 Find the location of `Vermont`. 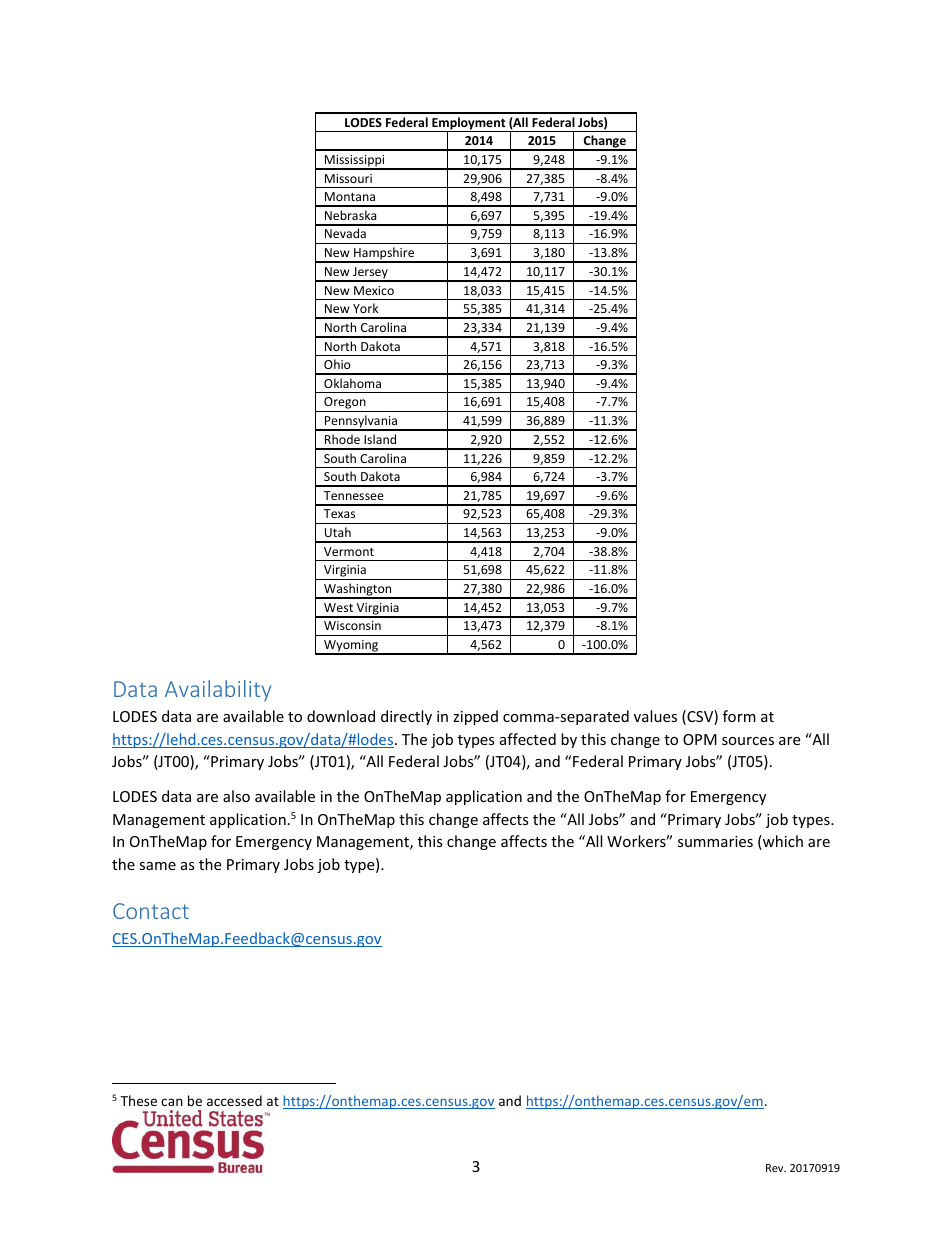

Vermont is located at coordinates (349, 551).
